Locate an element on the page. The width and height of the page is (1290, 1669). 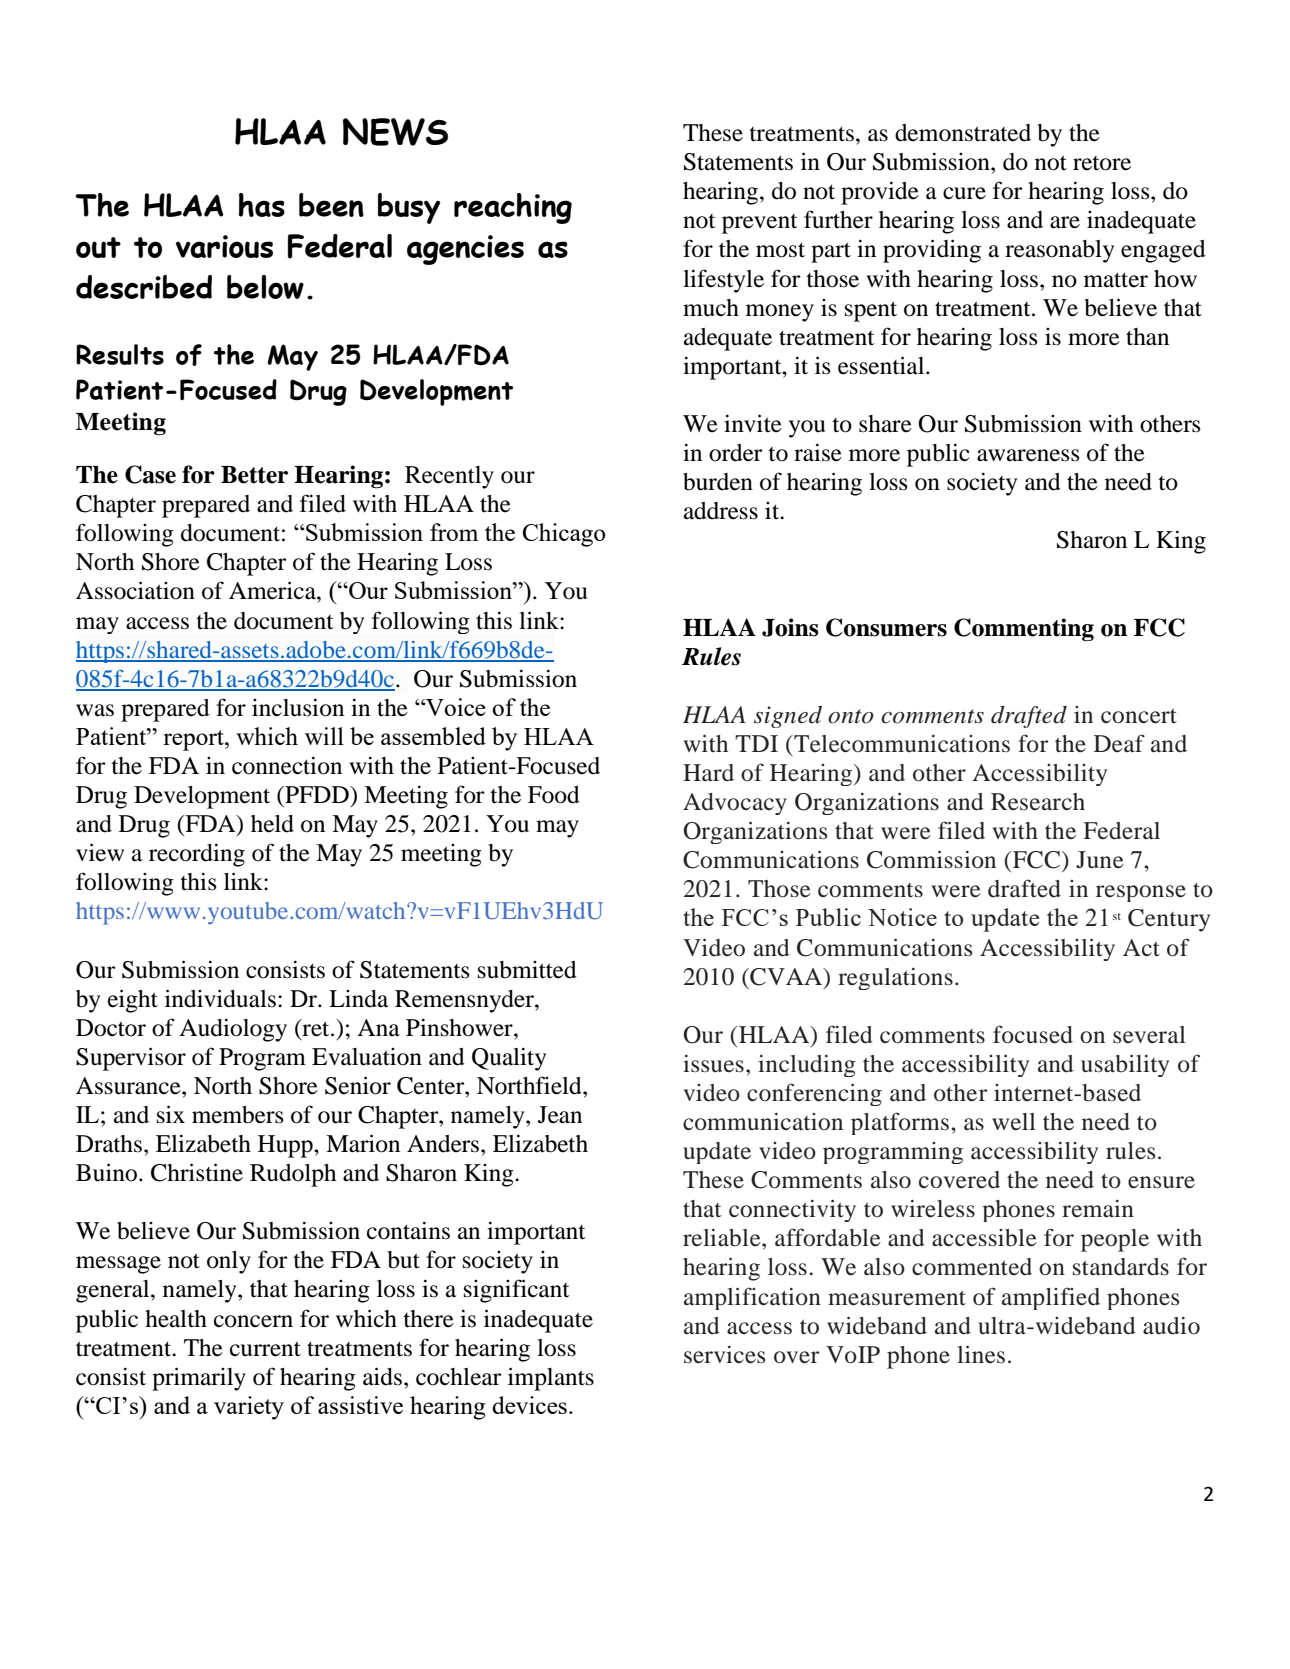
lines is located at coordinates (981, 1354).
